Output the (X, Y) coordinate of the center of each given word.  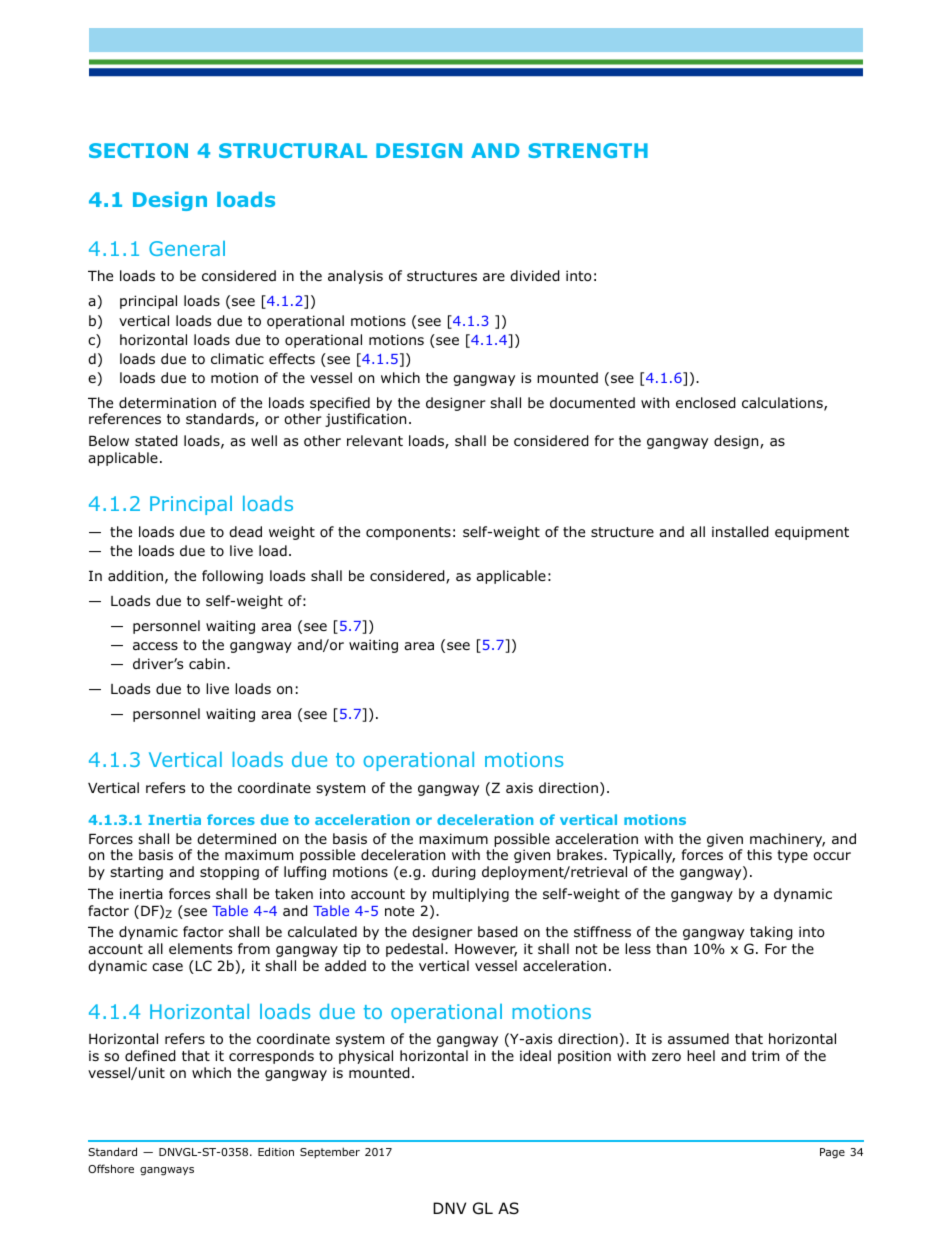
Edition (276, 1151)
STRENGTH (588, 150)
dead (245, 531)
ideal (535, 1056)
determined (236, 838)
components (408, 533)
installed (740, 532)
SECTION (138, 150)
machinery (787, 840)
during (454, 873)
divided (535, 276)
